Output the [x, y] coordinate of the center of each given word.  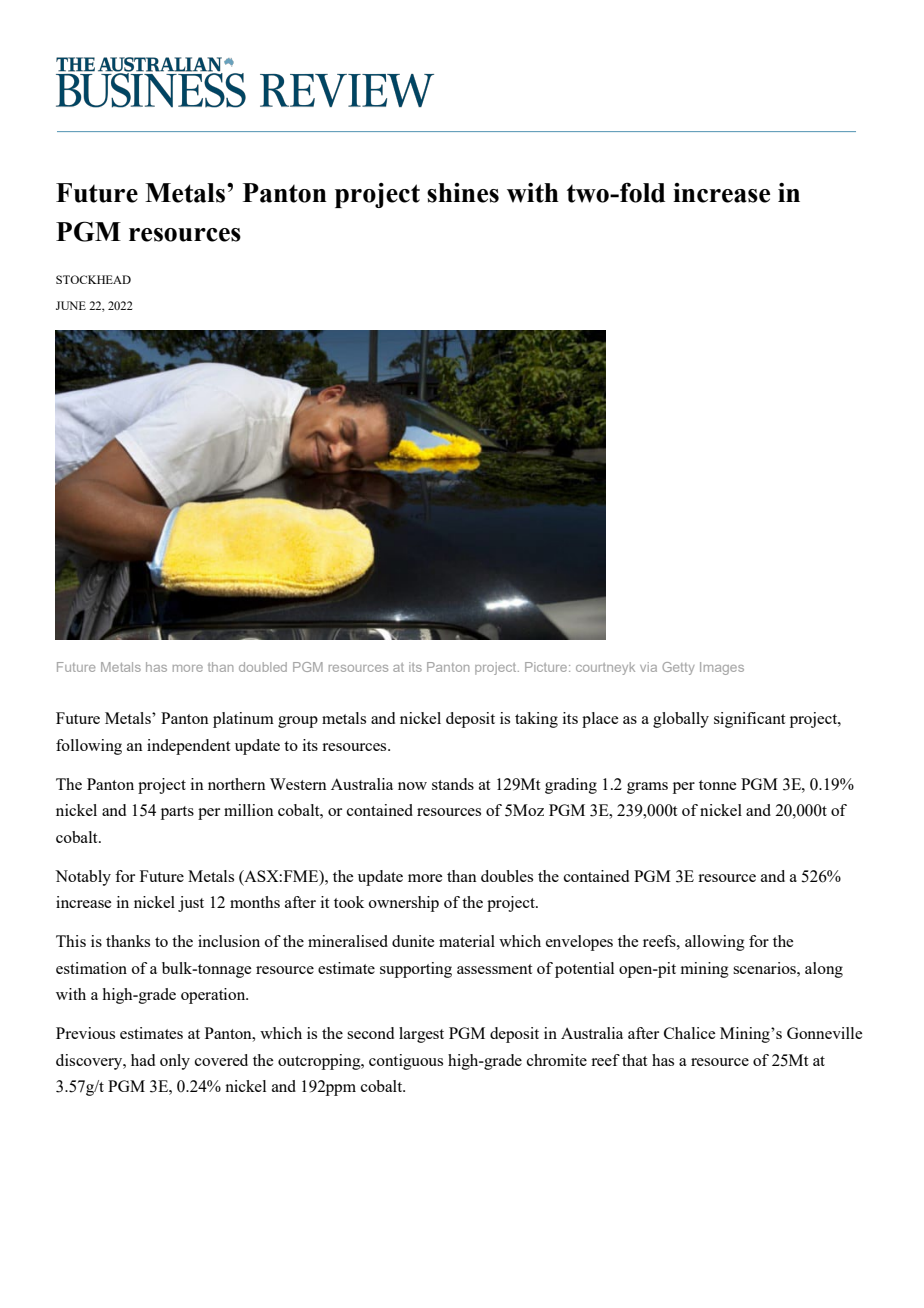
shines [463, 193]
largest [421, 1035]
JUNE [71, 305]
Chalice [689, 1033]
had [143, 1060]
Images [722, 668]
